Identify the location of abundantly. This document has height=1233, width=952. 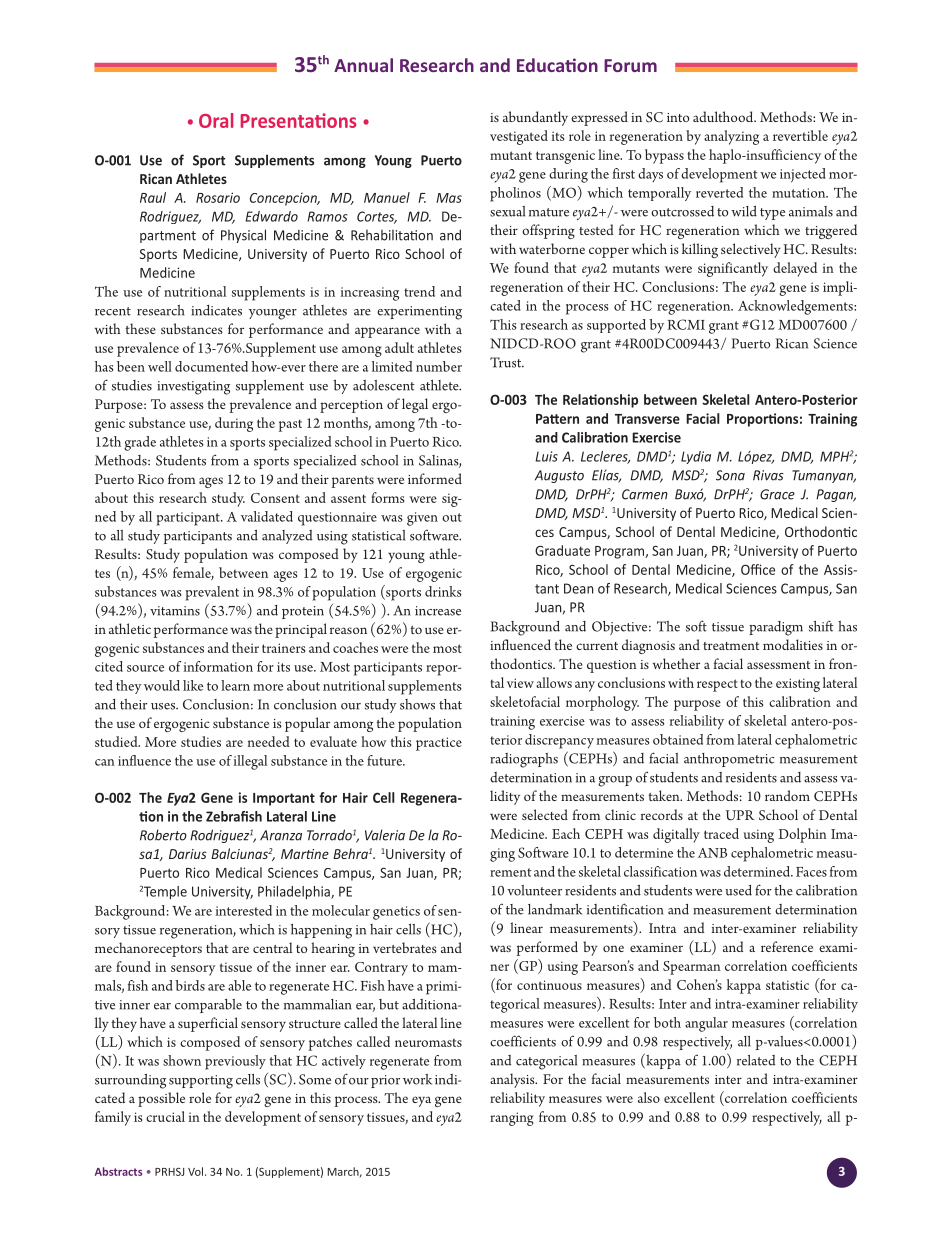
(535, 118).
